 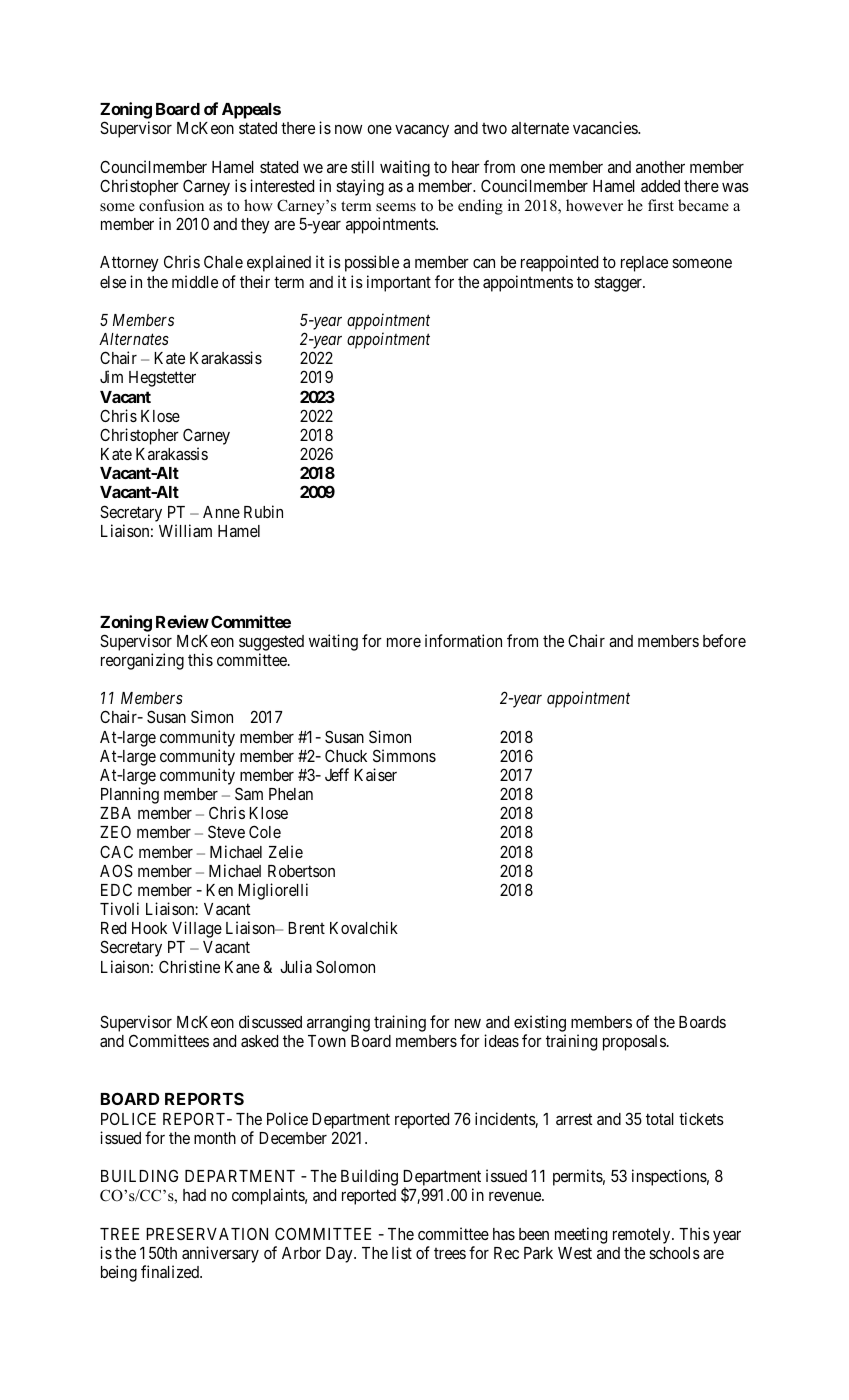 I want to click on total, so click(x=660, y=1119).
